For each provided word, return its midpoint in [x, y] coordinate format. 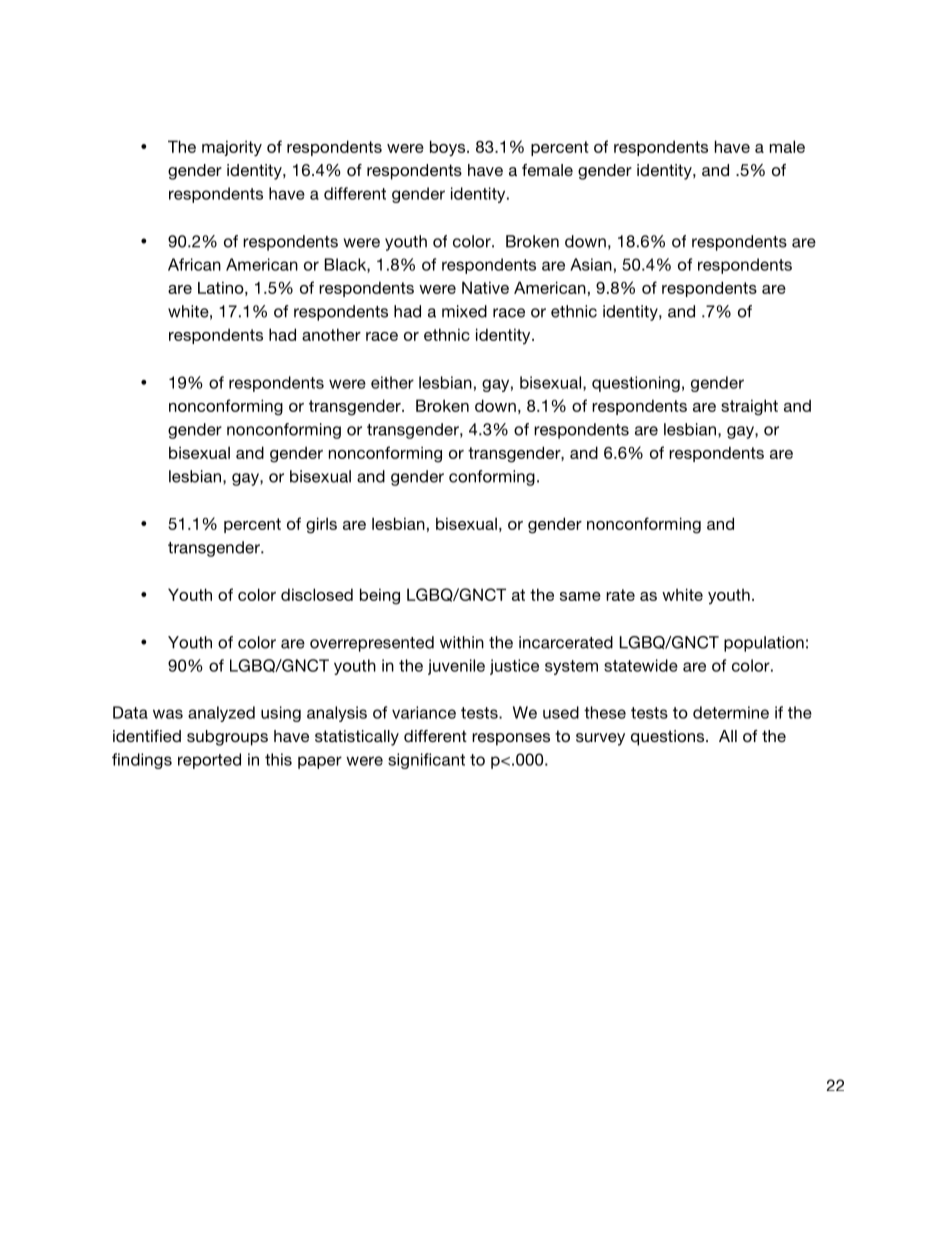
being [380, 596]
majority [232, 148]
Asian [591, 264]
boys [449, 148]
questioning [636, 384]
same [580, 596]
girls [321, 525]
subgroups [227, 738]
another [331, 334]
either [392, 382]
